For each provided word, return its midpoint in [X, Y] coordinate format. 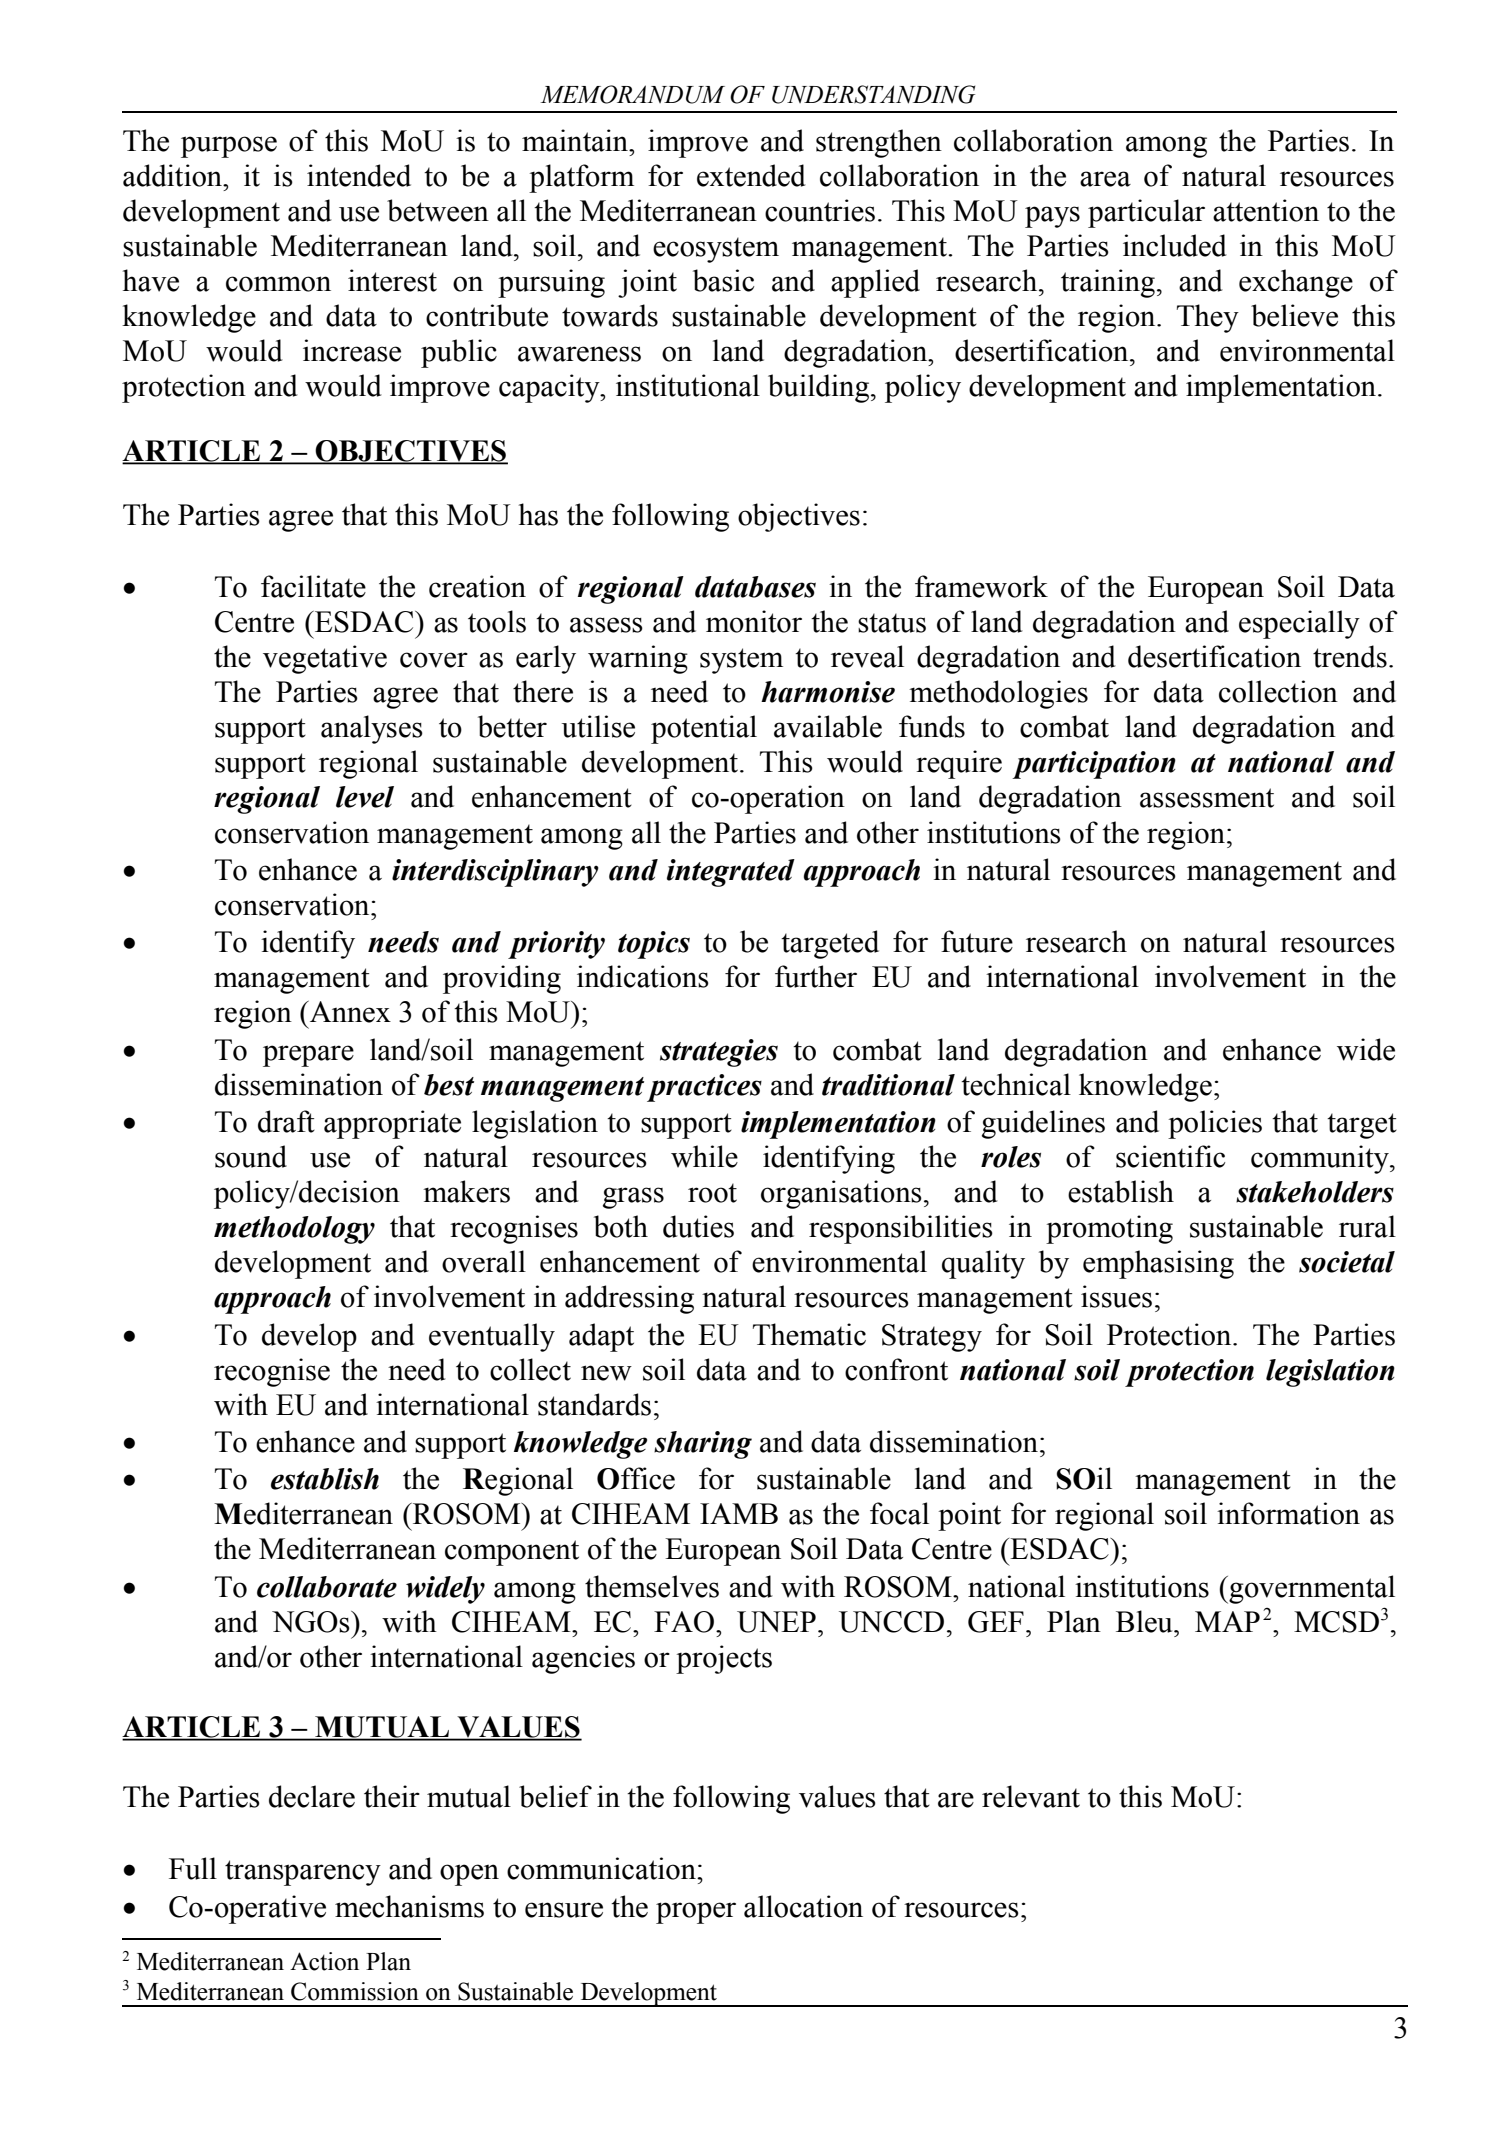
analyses [372, 729]
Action [324, 1961]
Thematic [809, 1334]
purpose [229, 147]
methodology [294, 1230]
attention [1266, 210]
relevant [1031, 1796]
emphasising [1158, 1264]
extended [751, 175]
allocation [803, 1906]
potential [704, 729]
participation [1094, 765]
